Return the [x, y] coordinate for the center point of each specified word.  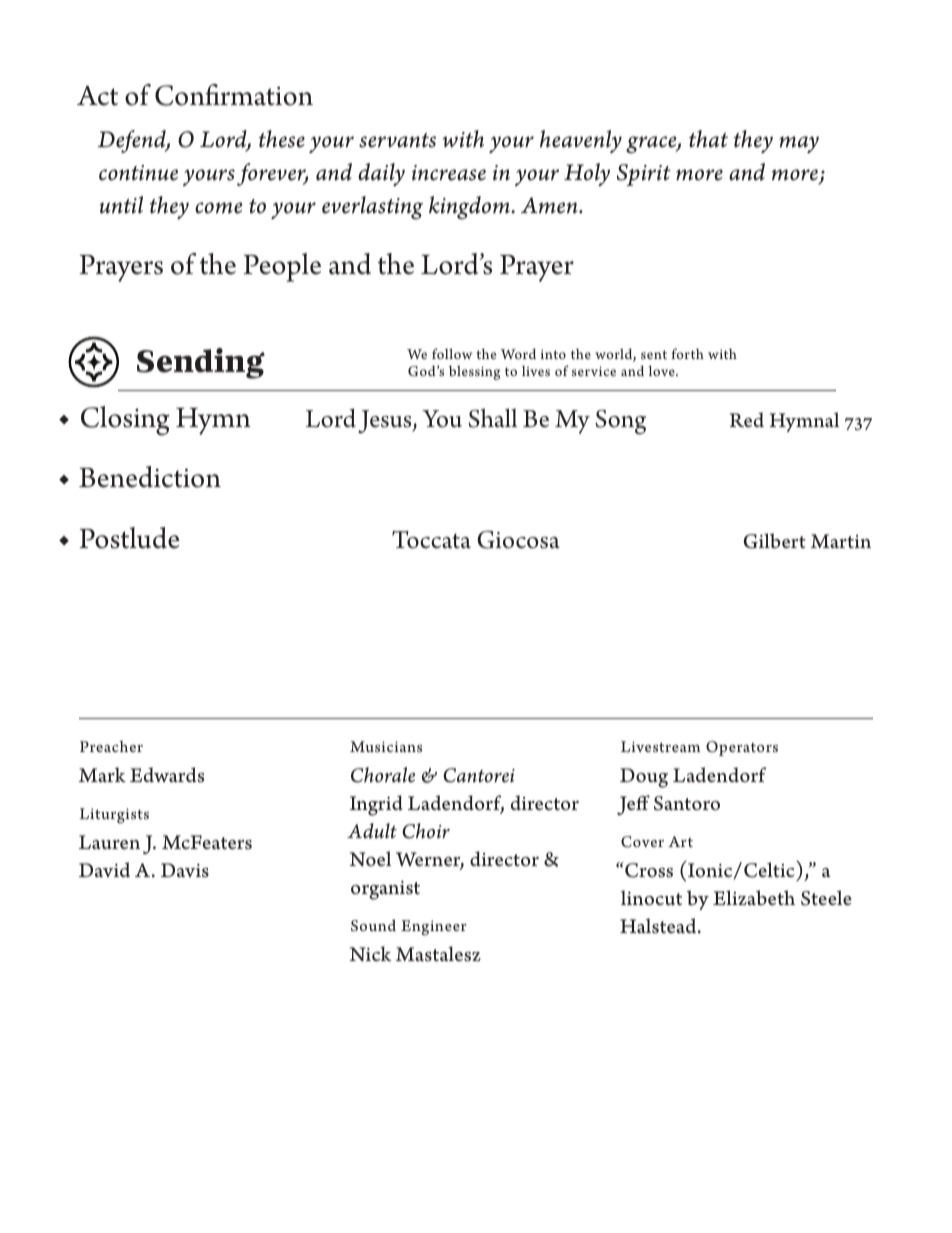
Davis [185, 870]
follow [452, 353]
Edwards [167, 775]
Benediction [150, 477]
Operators [742, 748]
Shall [492, 418]
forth [687, 353]
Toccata [431, 540]
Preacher [111, 746]
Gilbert [775, 541]
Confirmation [234, 95]
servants [397, 140]
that [708, 139]
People [282, 267]
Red [747, 420]
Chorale [383, 775]
